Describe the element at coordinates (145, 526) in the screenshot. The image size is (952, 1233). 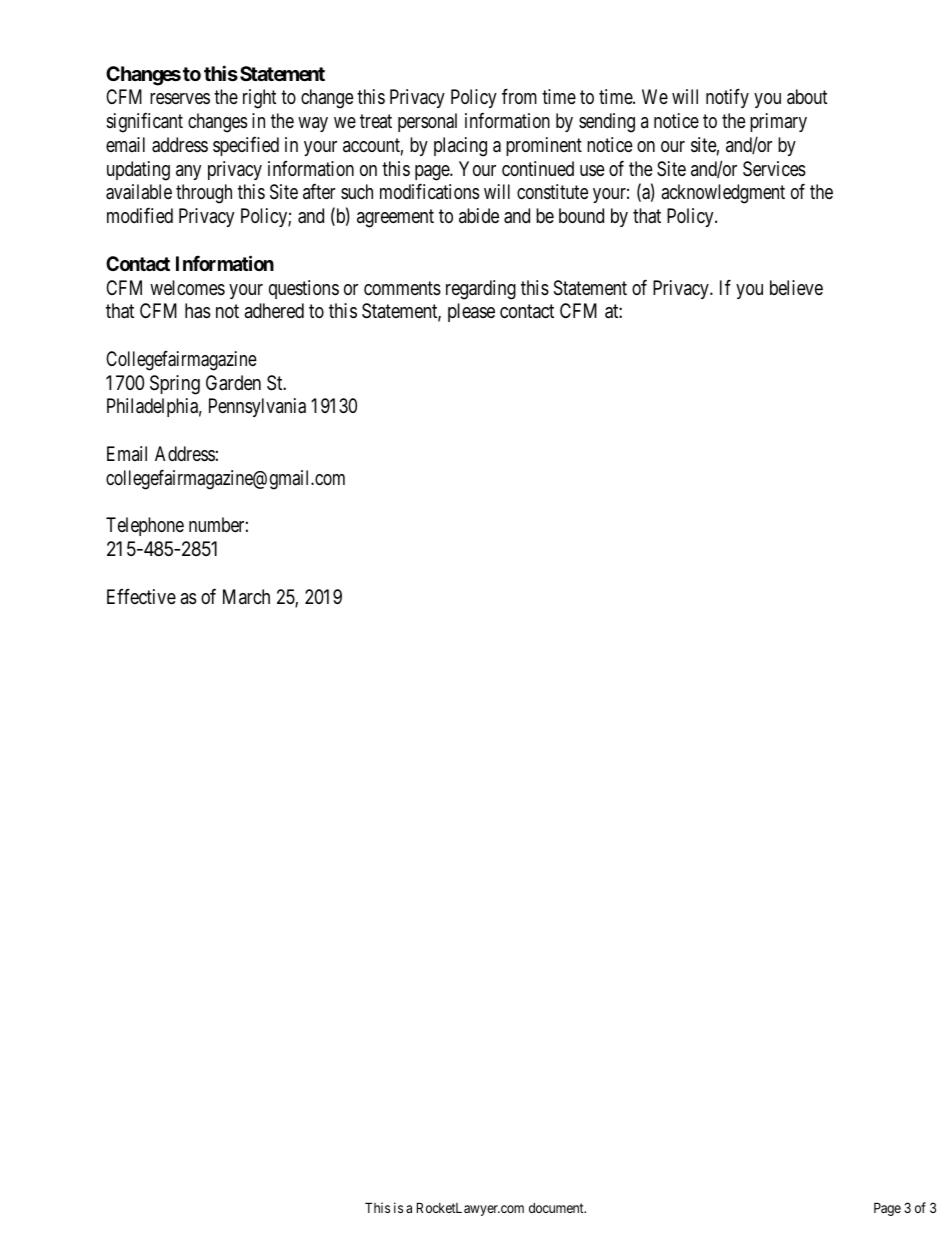
I see `Telephone` at that location.
